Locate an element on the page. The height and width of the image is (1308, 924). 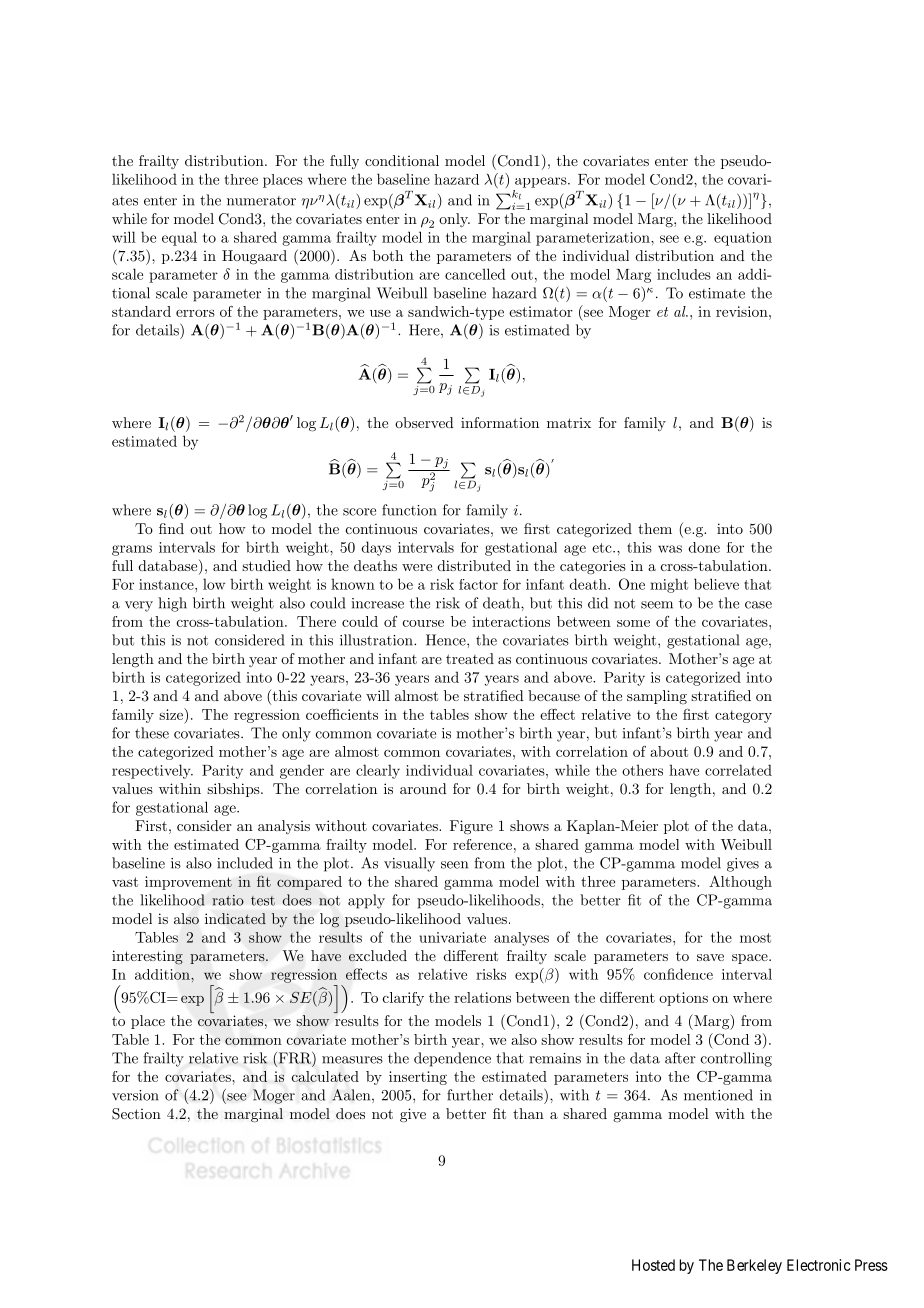
equation is located at coordinates (743, 239).
